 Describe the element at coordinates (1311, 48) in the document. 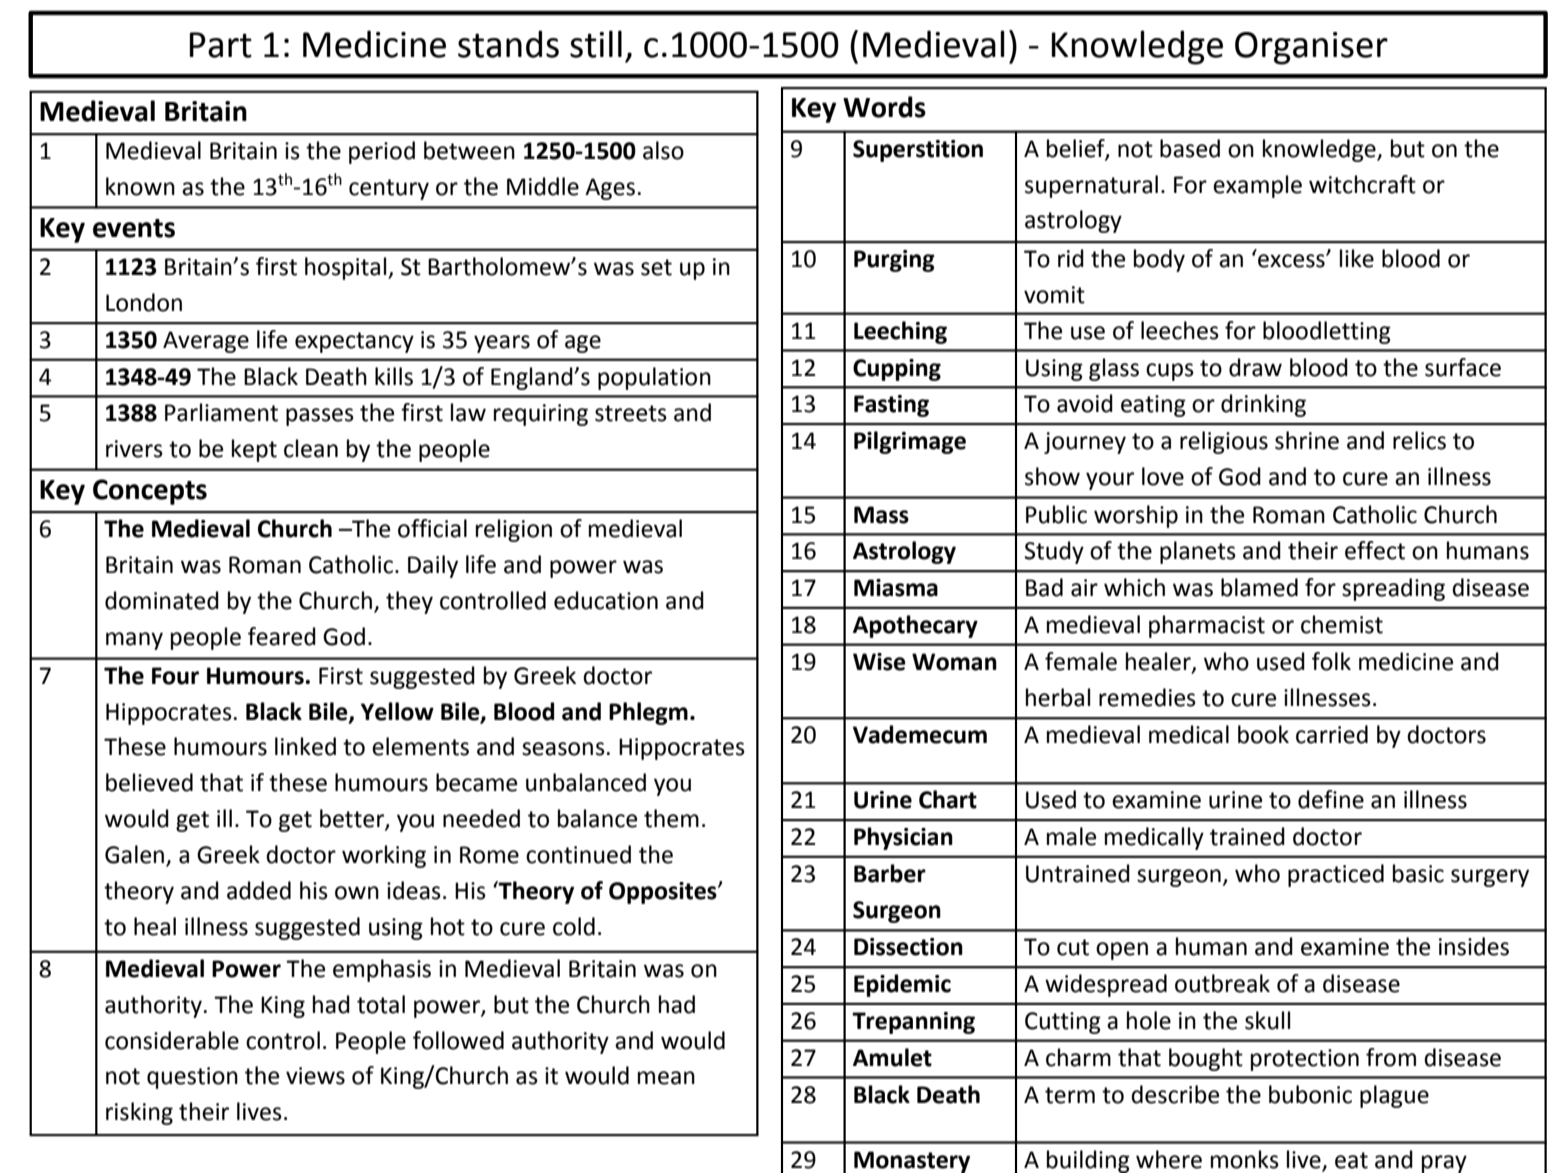

I see `Organiser` at that location.
